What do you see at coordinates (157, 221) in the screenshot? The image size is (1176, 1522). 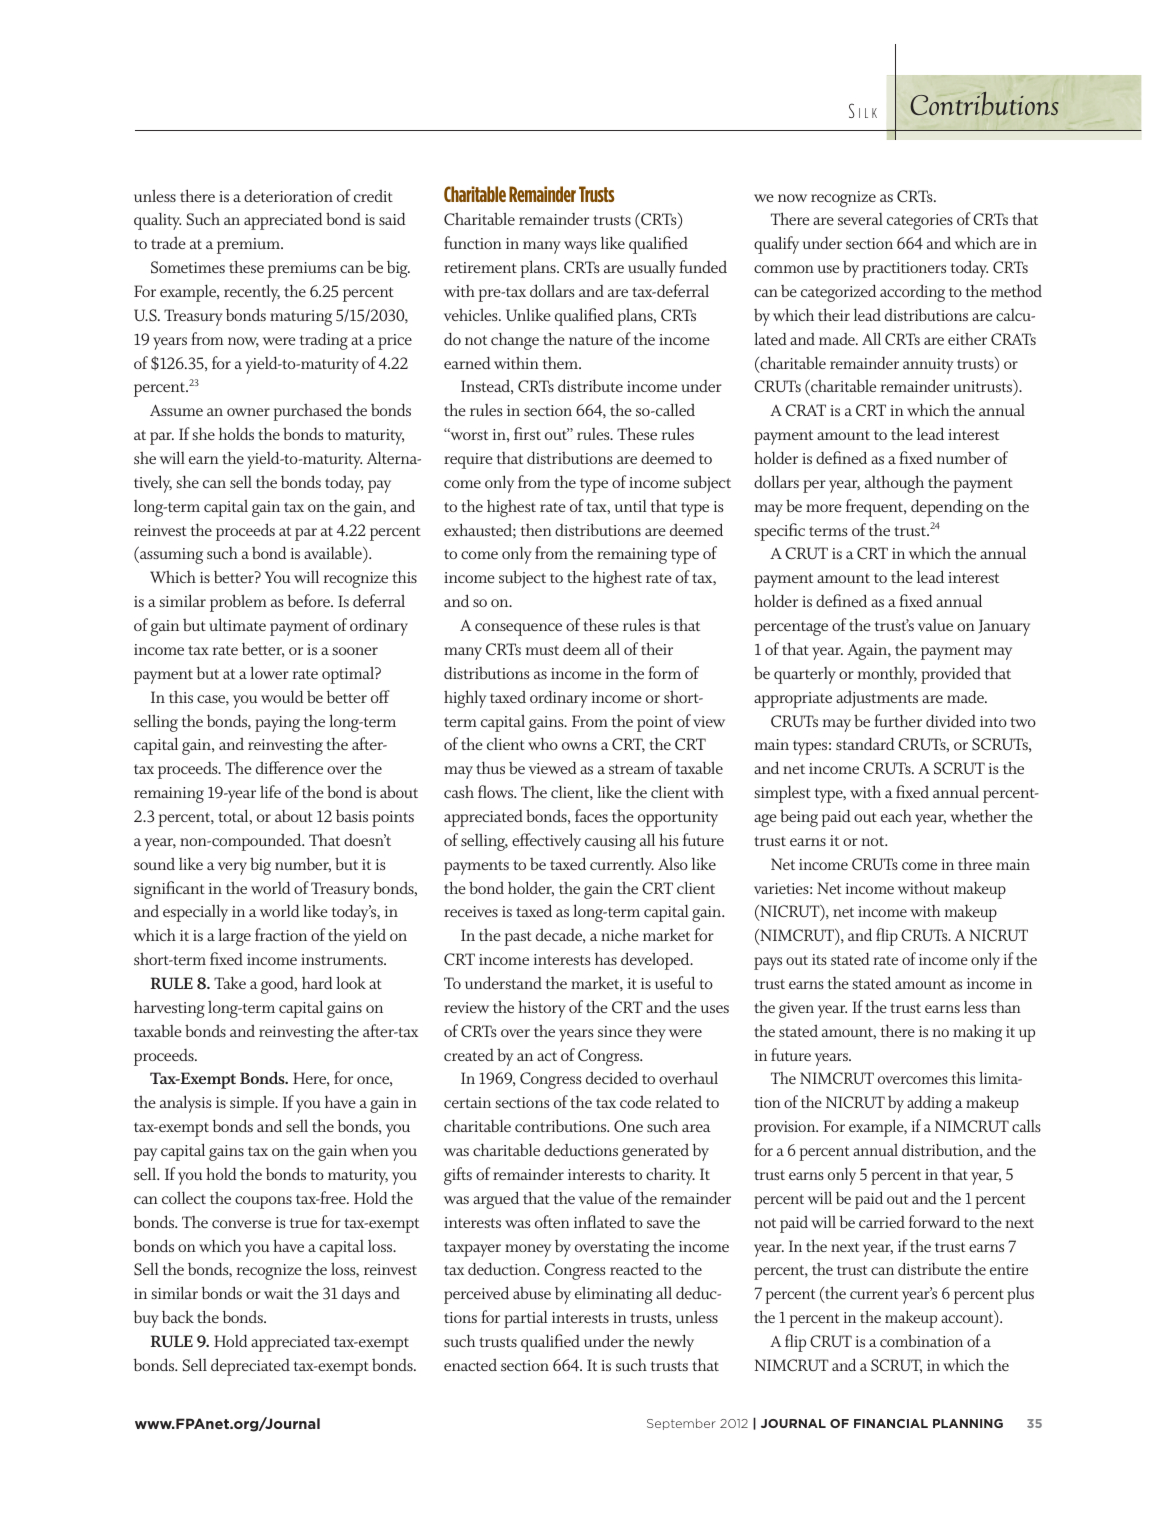 I see `quality` at bounding box center [157, 221].
